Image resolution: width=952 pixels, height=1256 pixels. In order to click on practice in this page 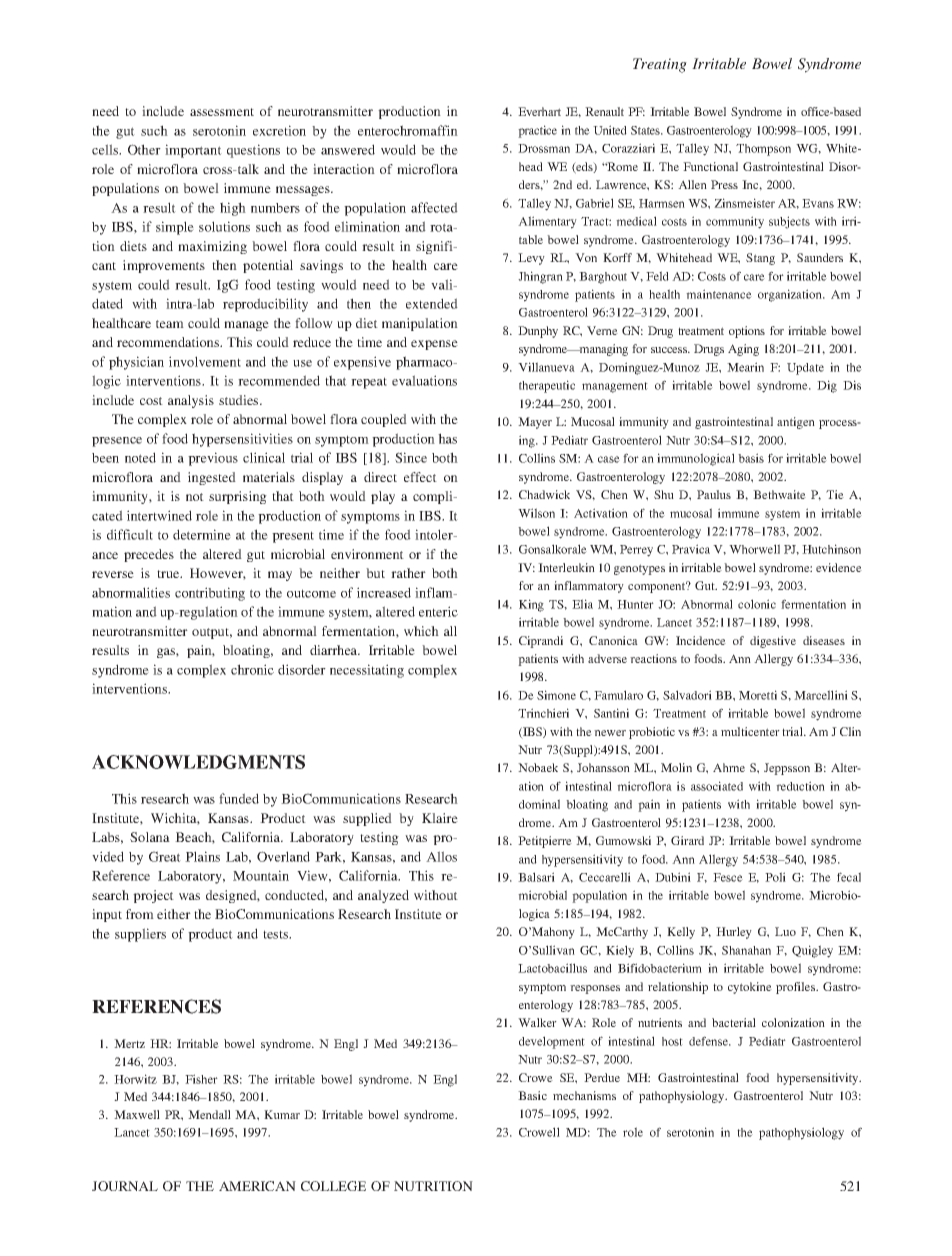, I will do `click(537, 131)`.
